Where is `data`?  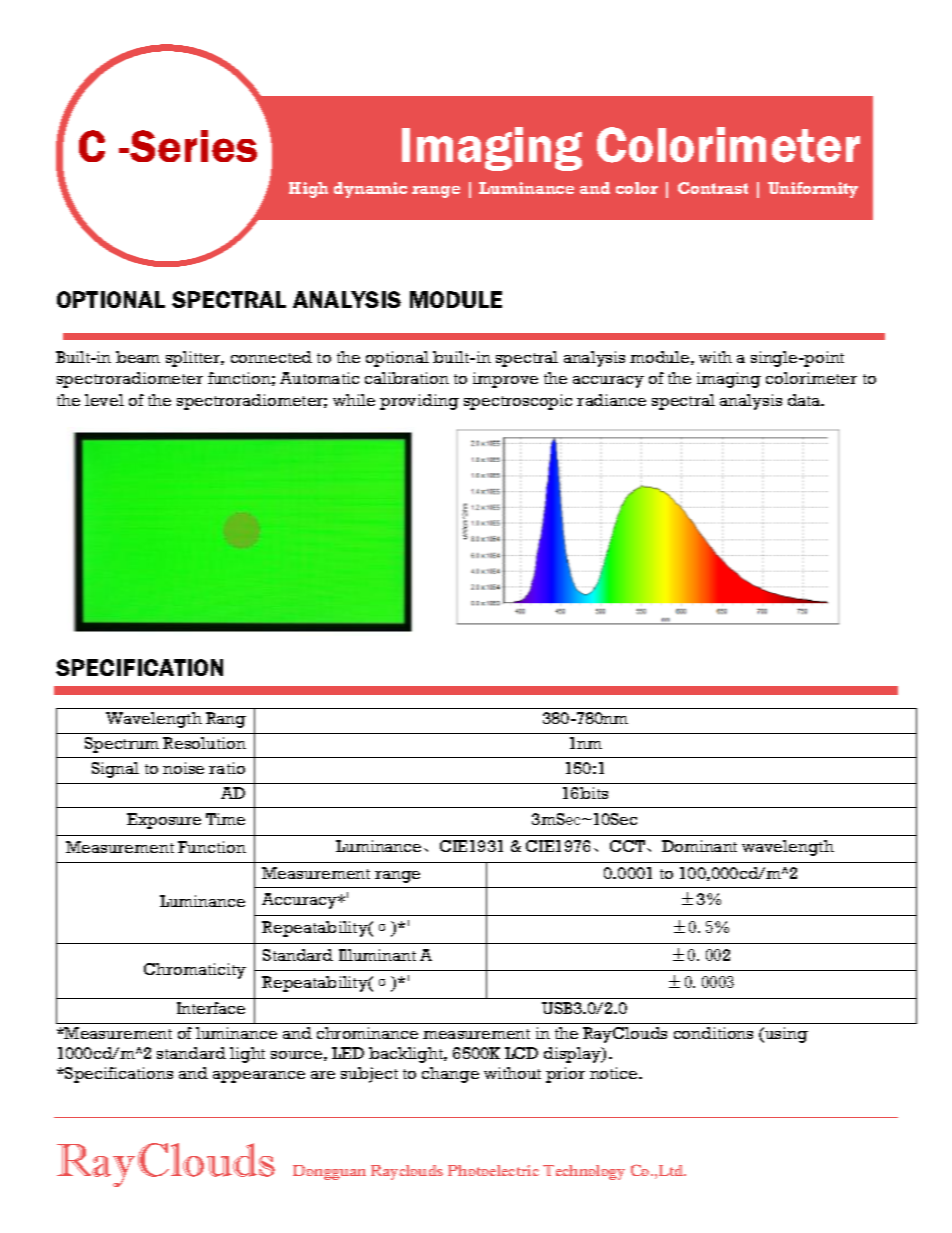 data is located at coordinates (805, 400).
